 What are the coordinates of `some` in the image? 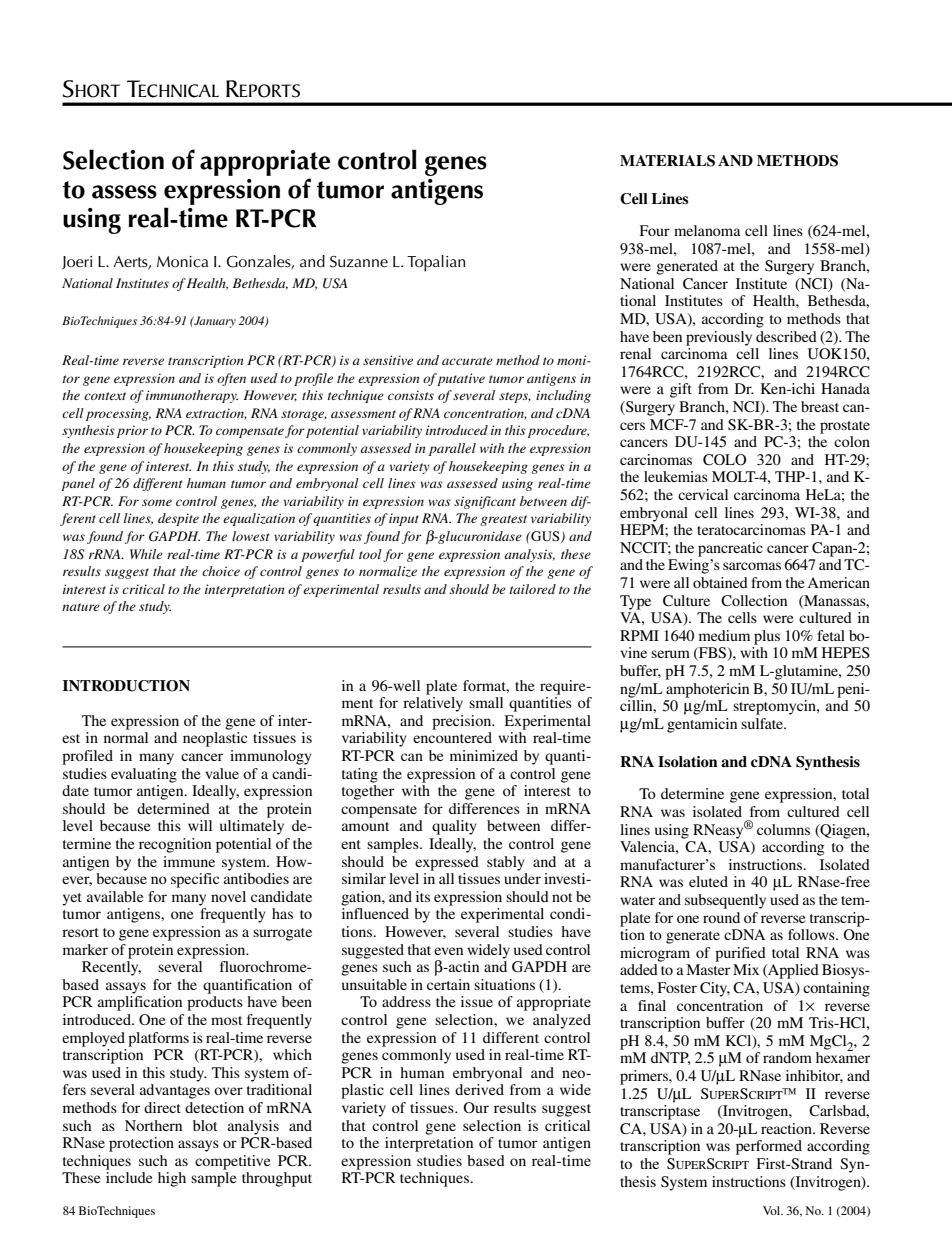 It's located at (157, 502).
